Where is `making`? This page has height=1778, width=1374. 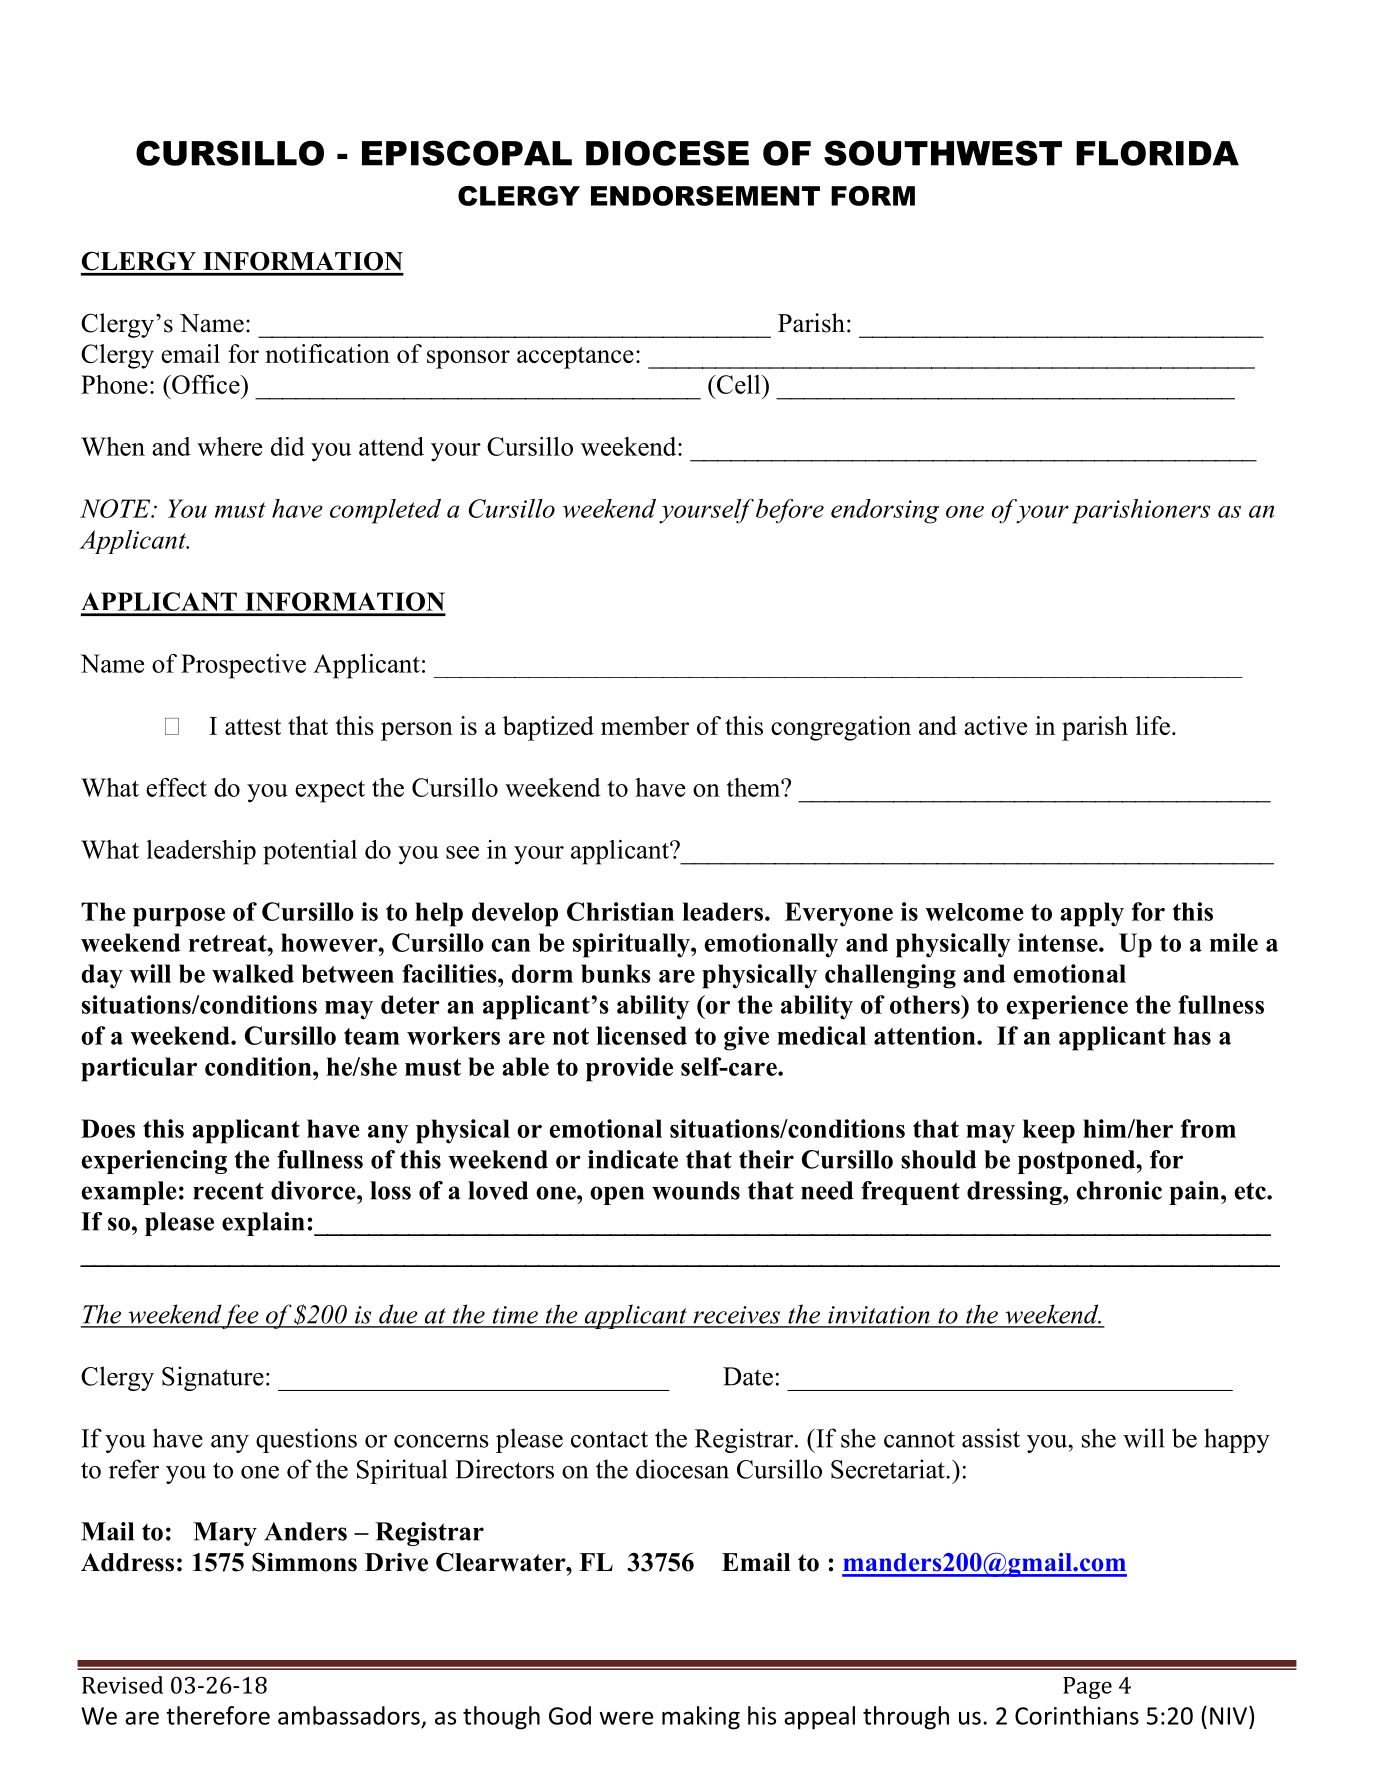
making is located at coordinates (701, 1718).
